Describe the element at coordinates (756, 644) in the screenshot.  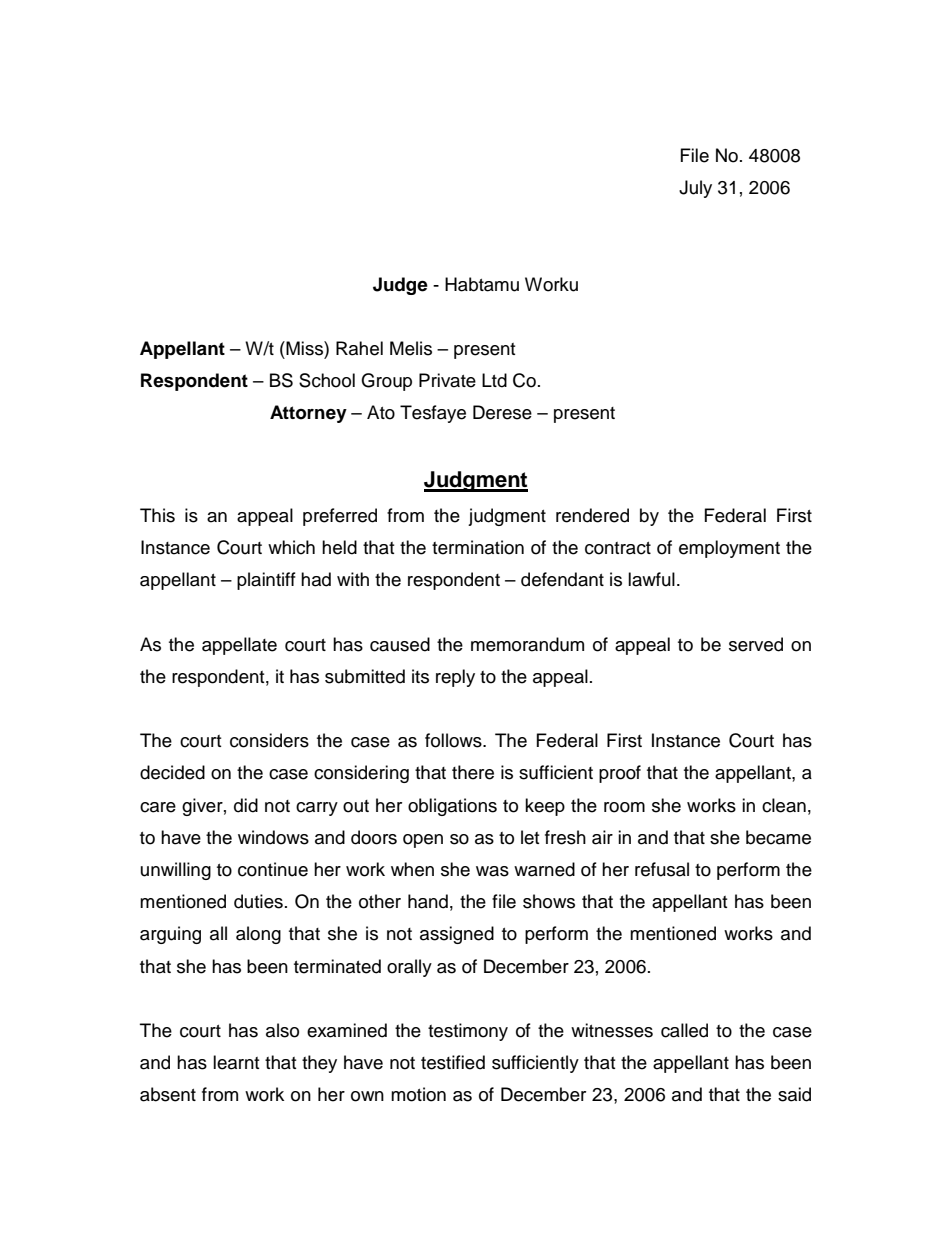
I see `served` at that location.
